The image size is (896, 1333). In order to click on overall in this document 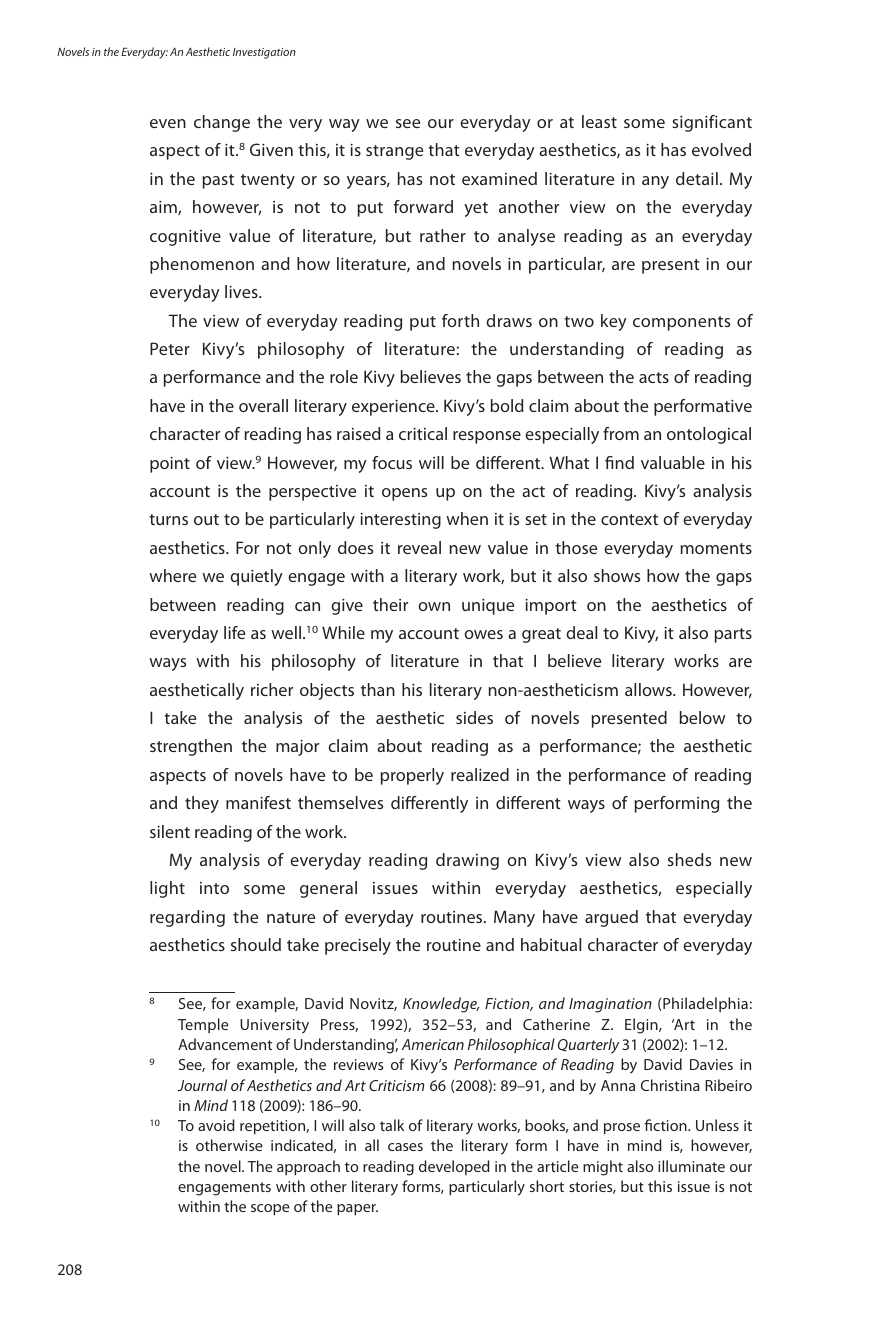, I will do `click(263, 405)`.
